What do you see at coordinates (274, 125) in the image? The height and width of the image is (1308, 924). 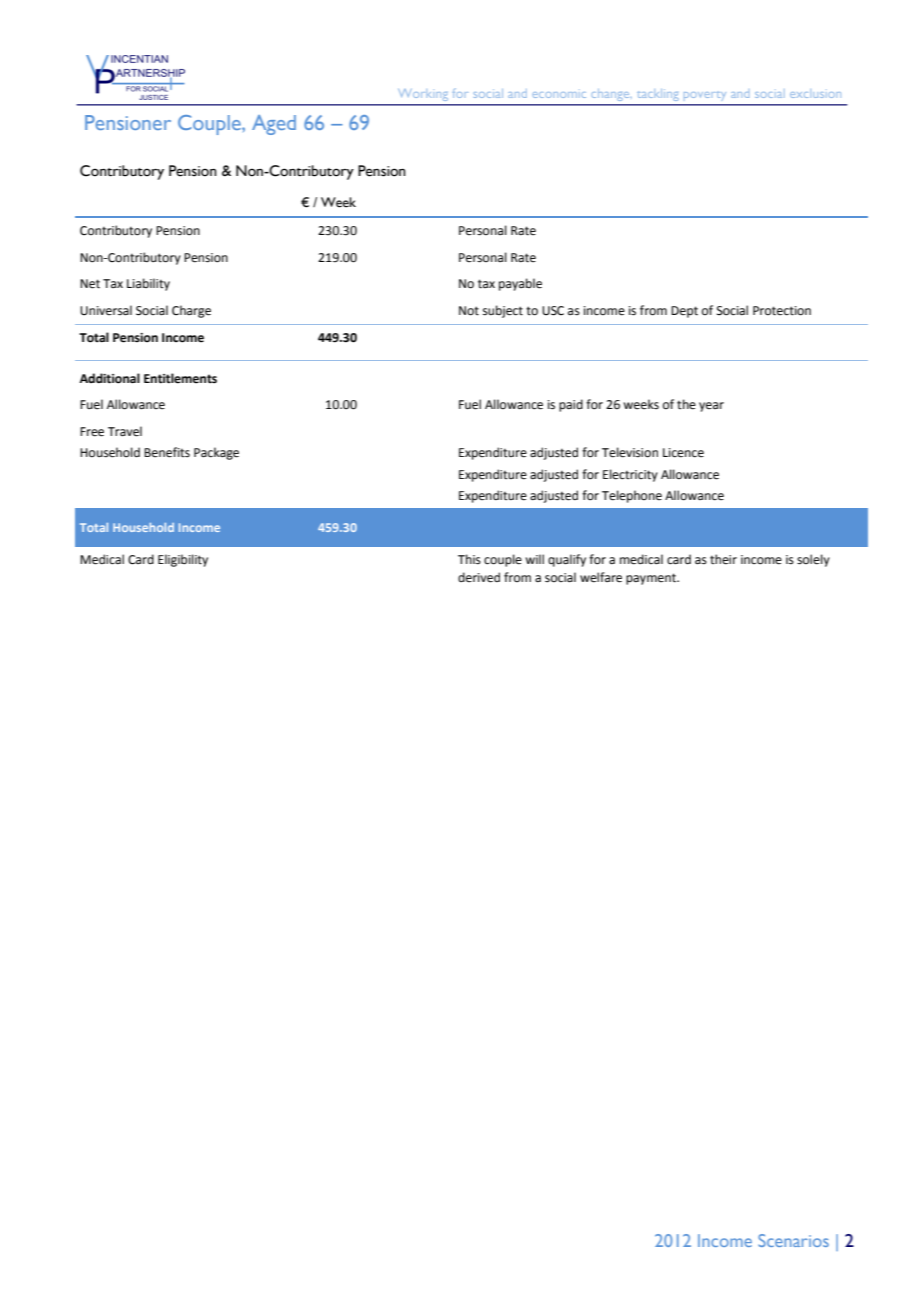 I see `Aged` at bounding box center [274, 125].
